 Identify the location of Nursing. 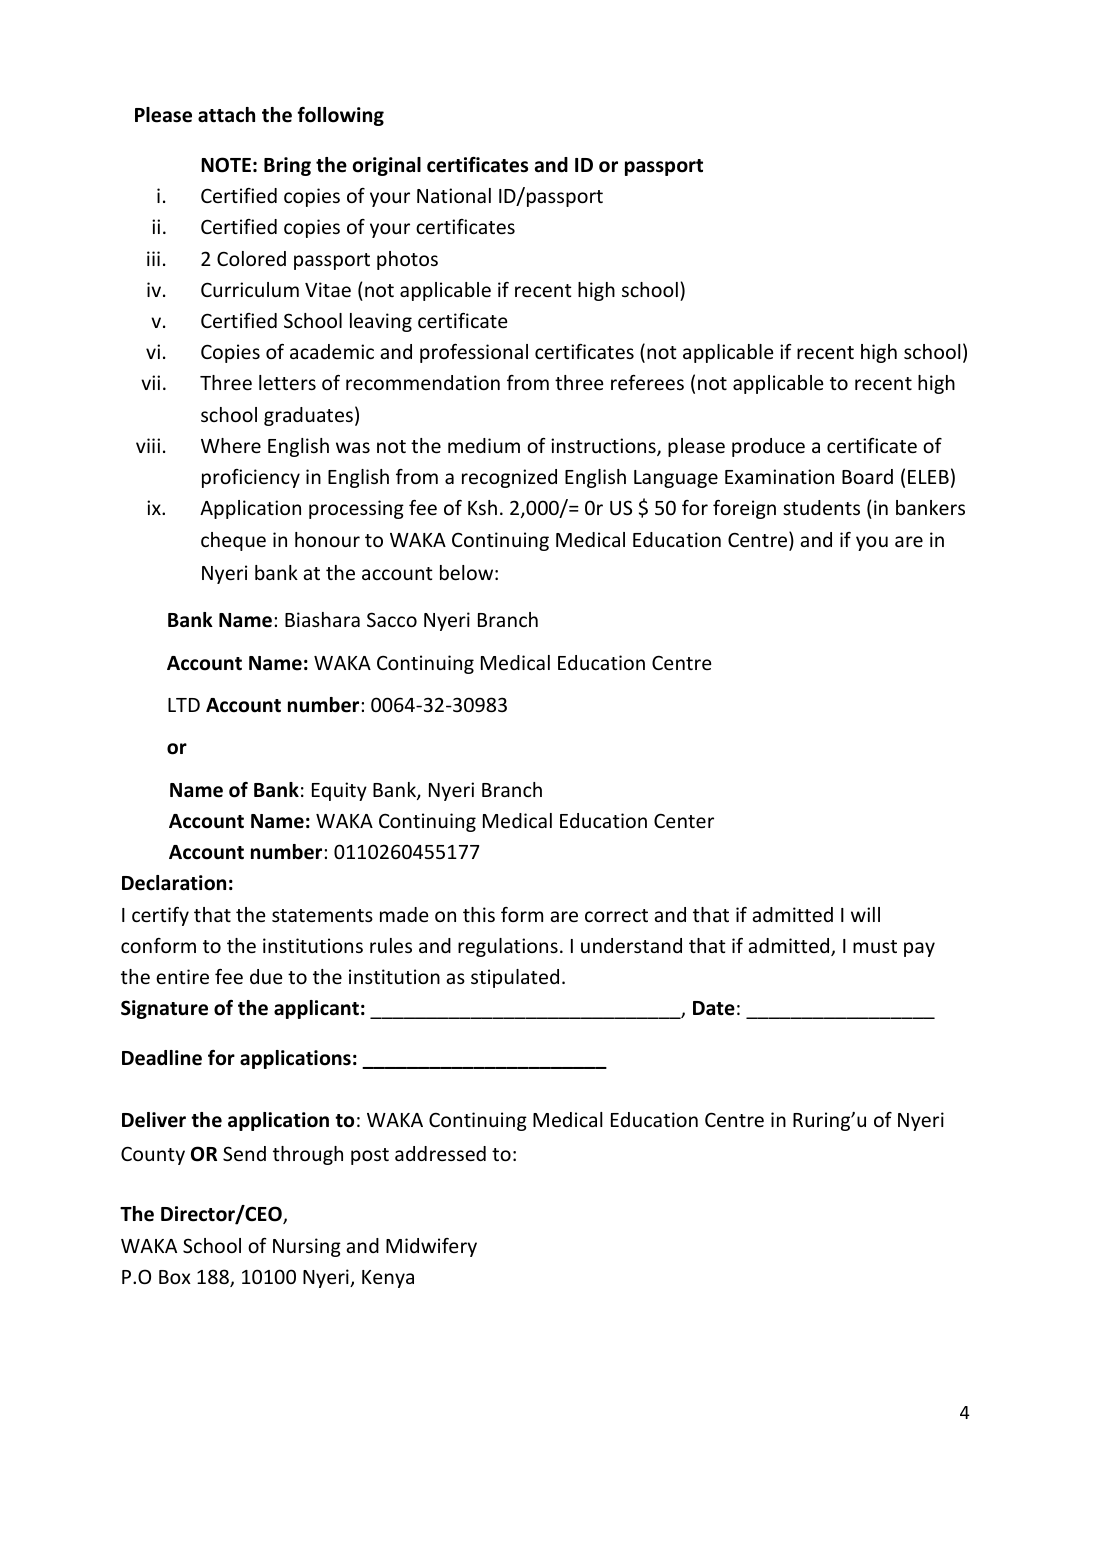
(307, 1247).
